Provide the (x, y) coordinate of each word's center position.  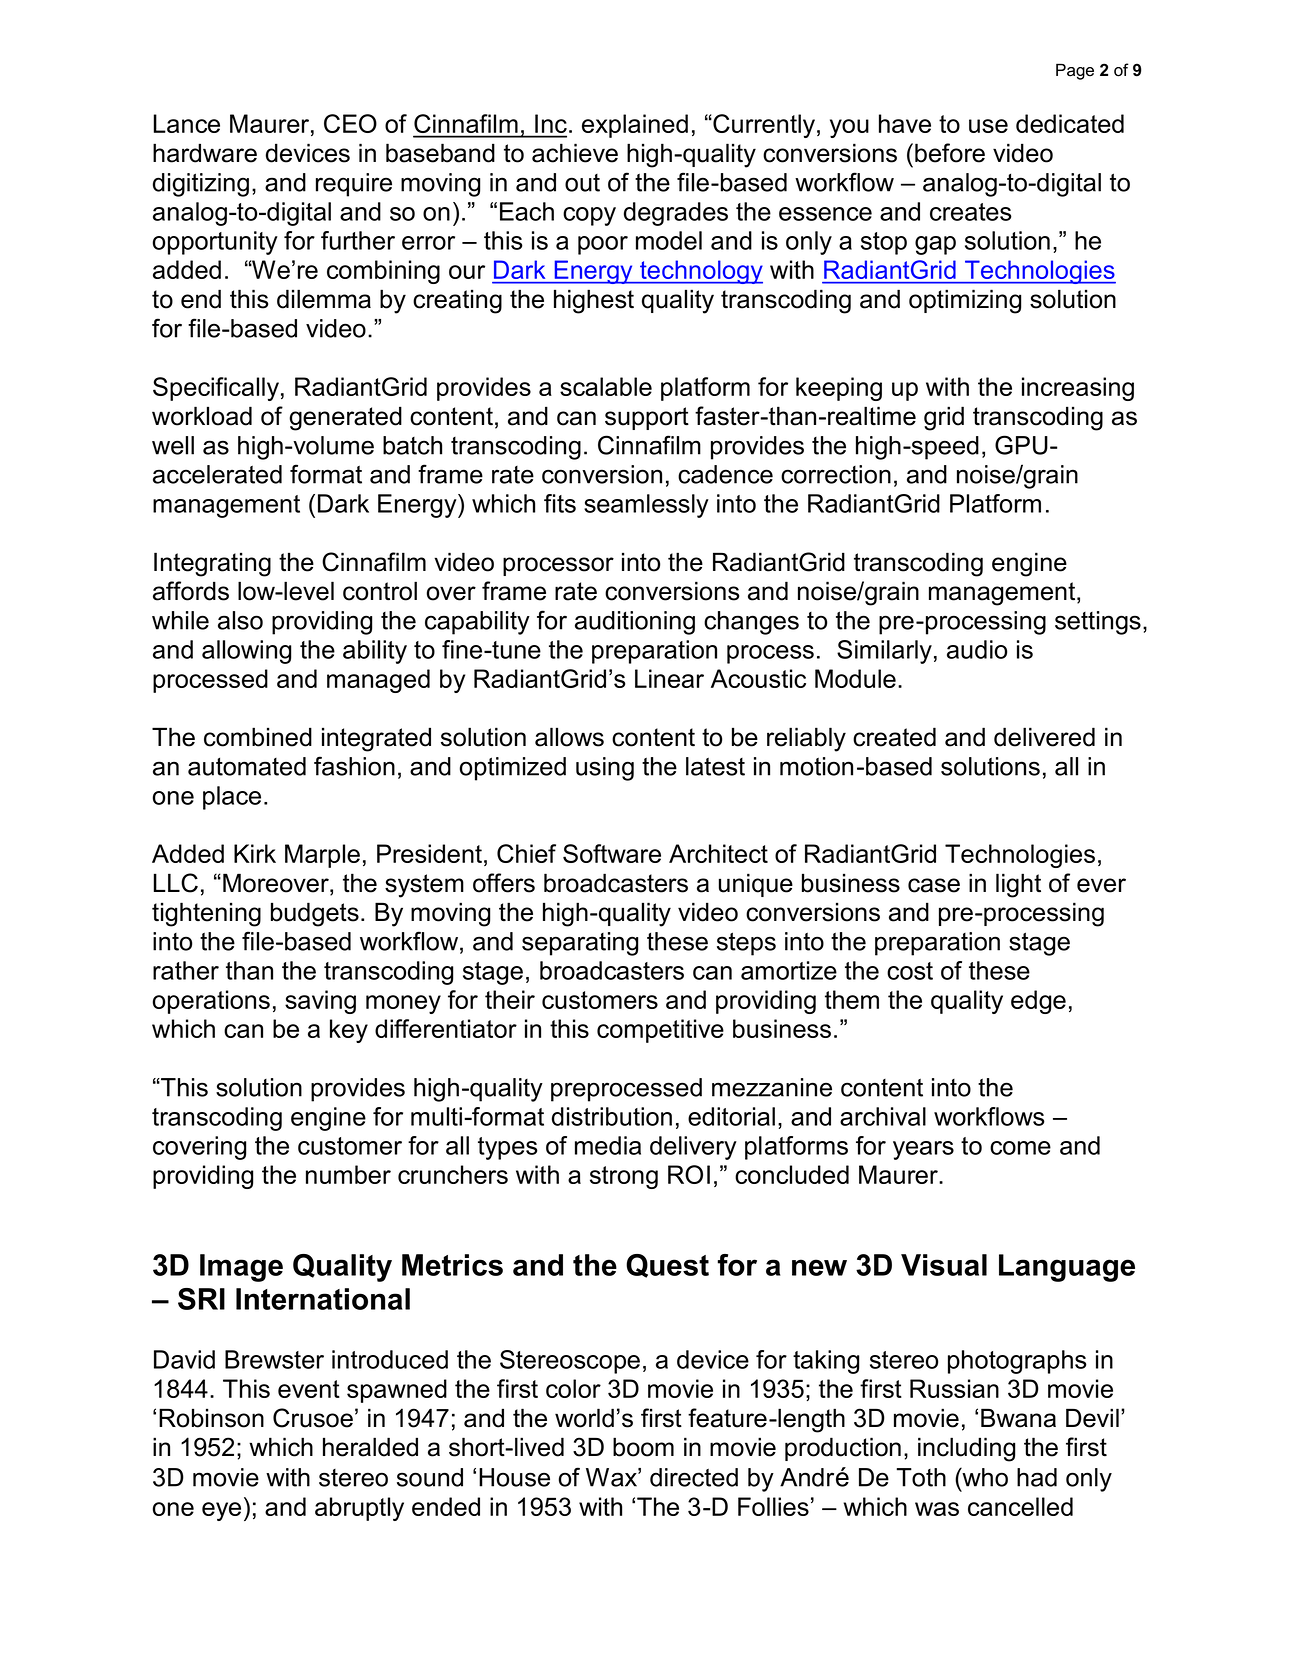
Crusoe (313, 1418)
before (950, 153)
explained (635, 126)
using (605, 769)
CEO (350, 123)
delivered (1044, 737)
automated (247, 766)
